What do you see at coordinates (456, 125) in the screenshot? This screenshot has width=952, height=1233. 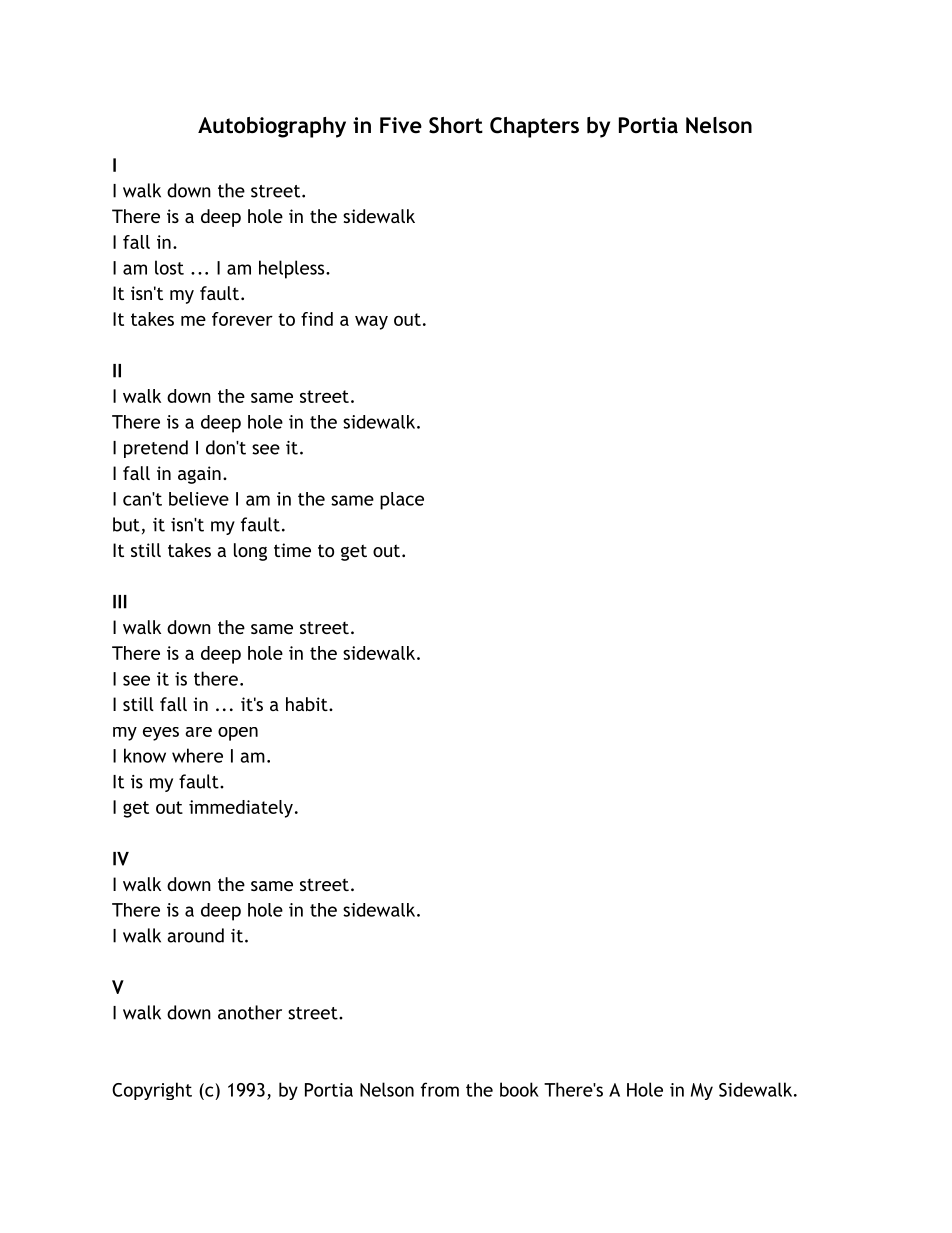 I see `Short` at bounding box center [456, 125].
